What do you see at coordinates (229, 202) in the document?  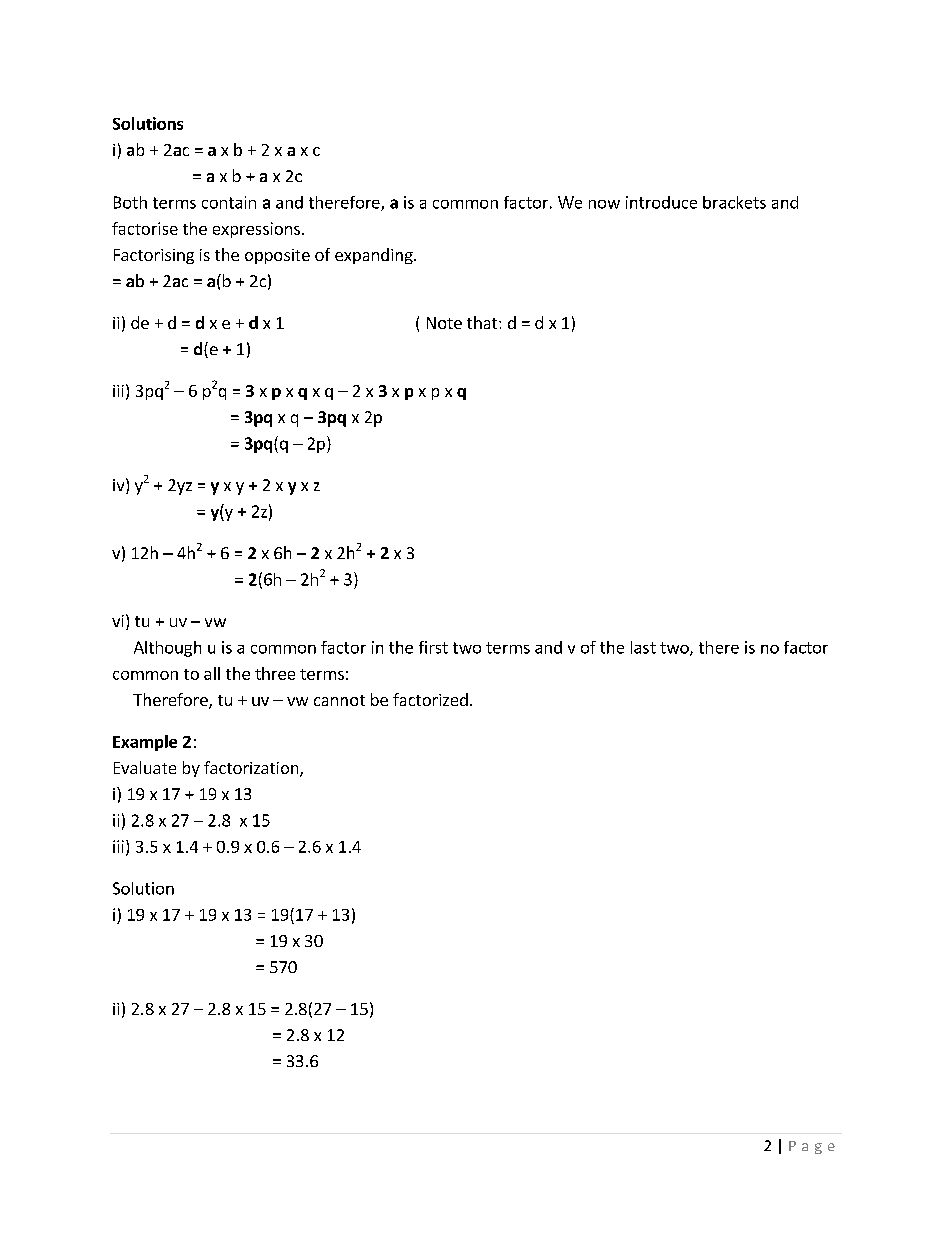 I see `contain` at bounding box center [229, 202].
